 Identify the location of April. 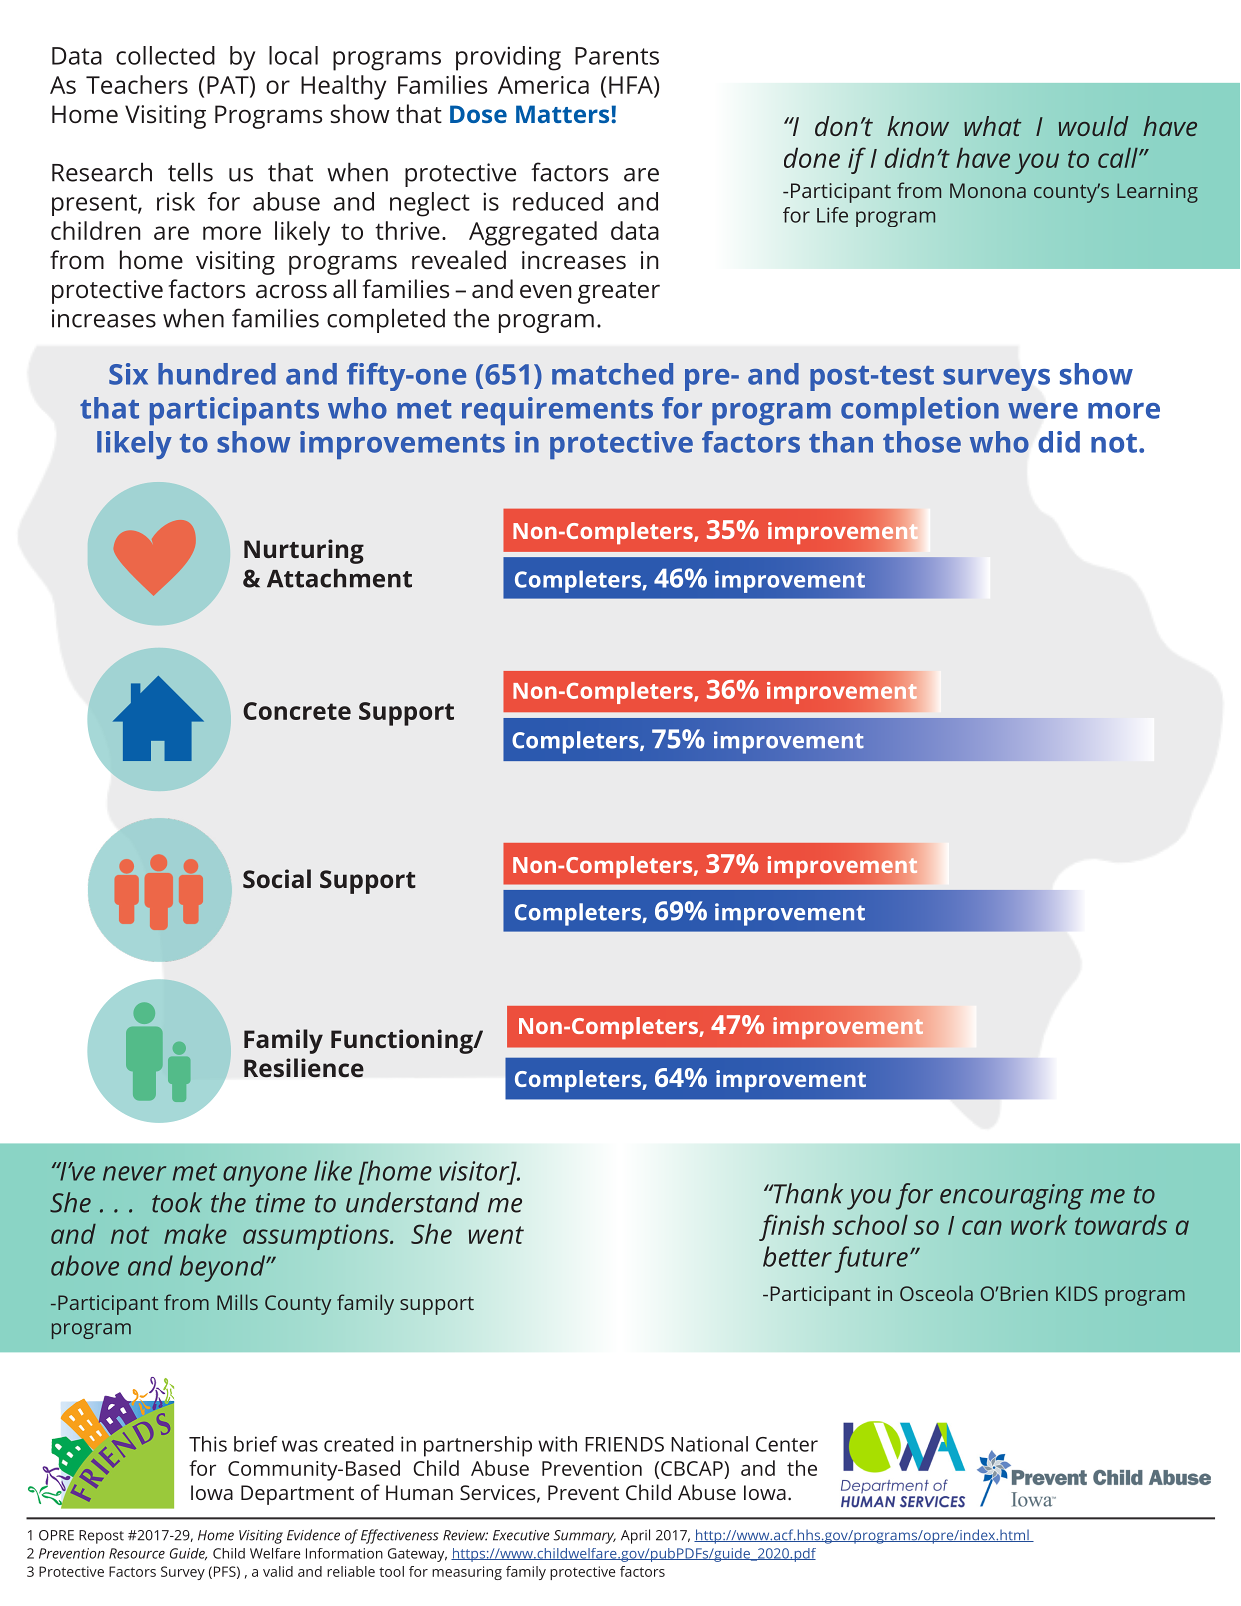
(635, 1536).
